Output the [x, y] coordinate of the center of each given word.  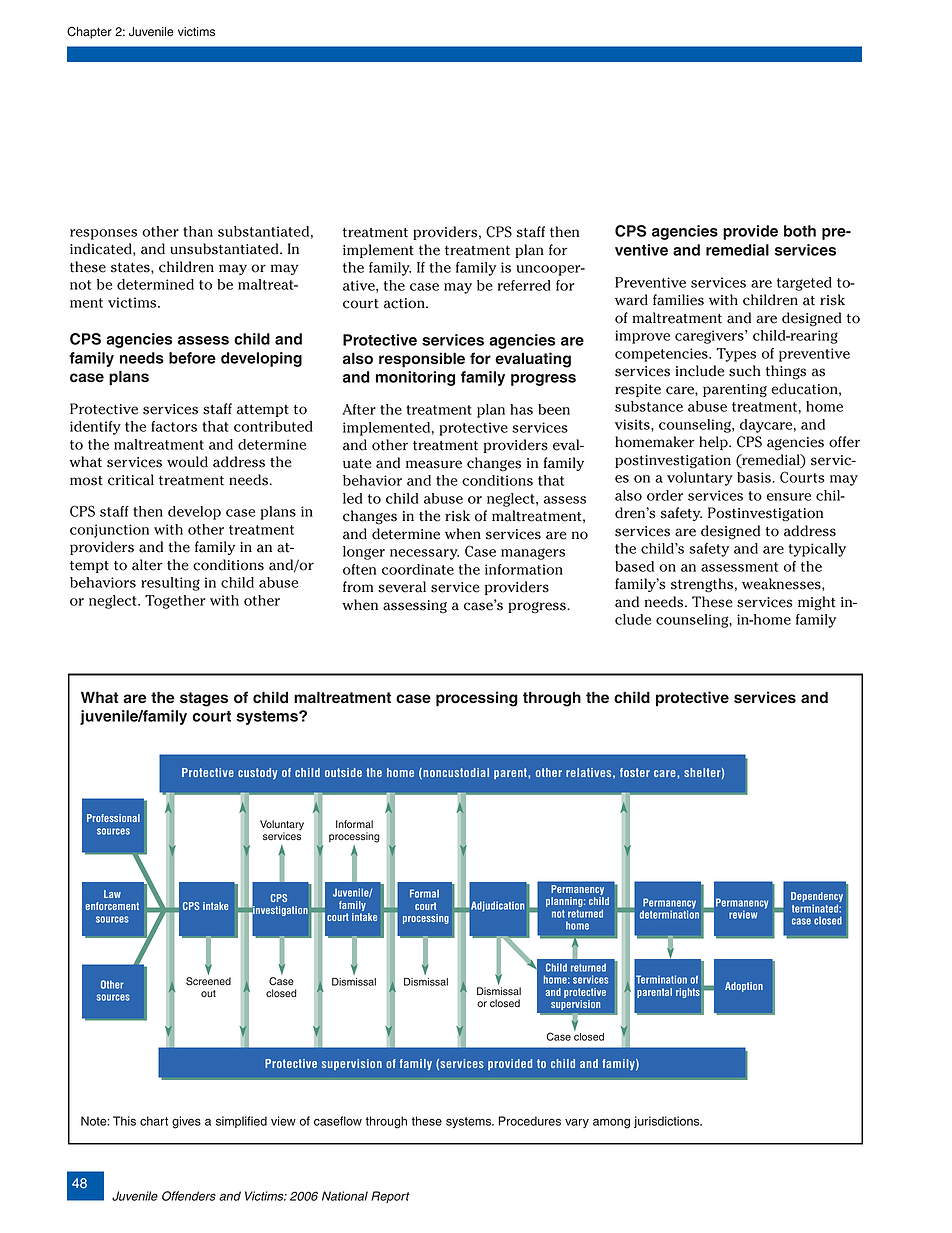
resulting [170, 584]
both [800, 231]
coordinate [418, 569]
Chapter [89, 33]
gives [186, 1122]
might [817, 603]
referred [524, 285]
